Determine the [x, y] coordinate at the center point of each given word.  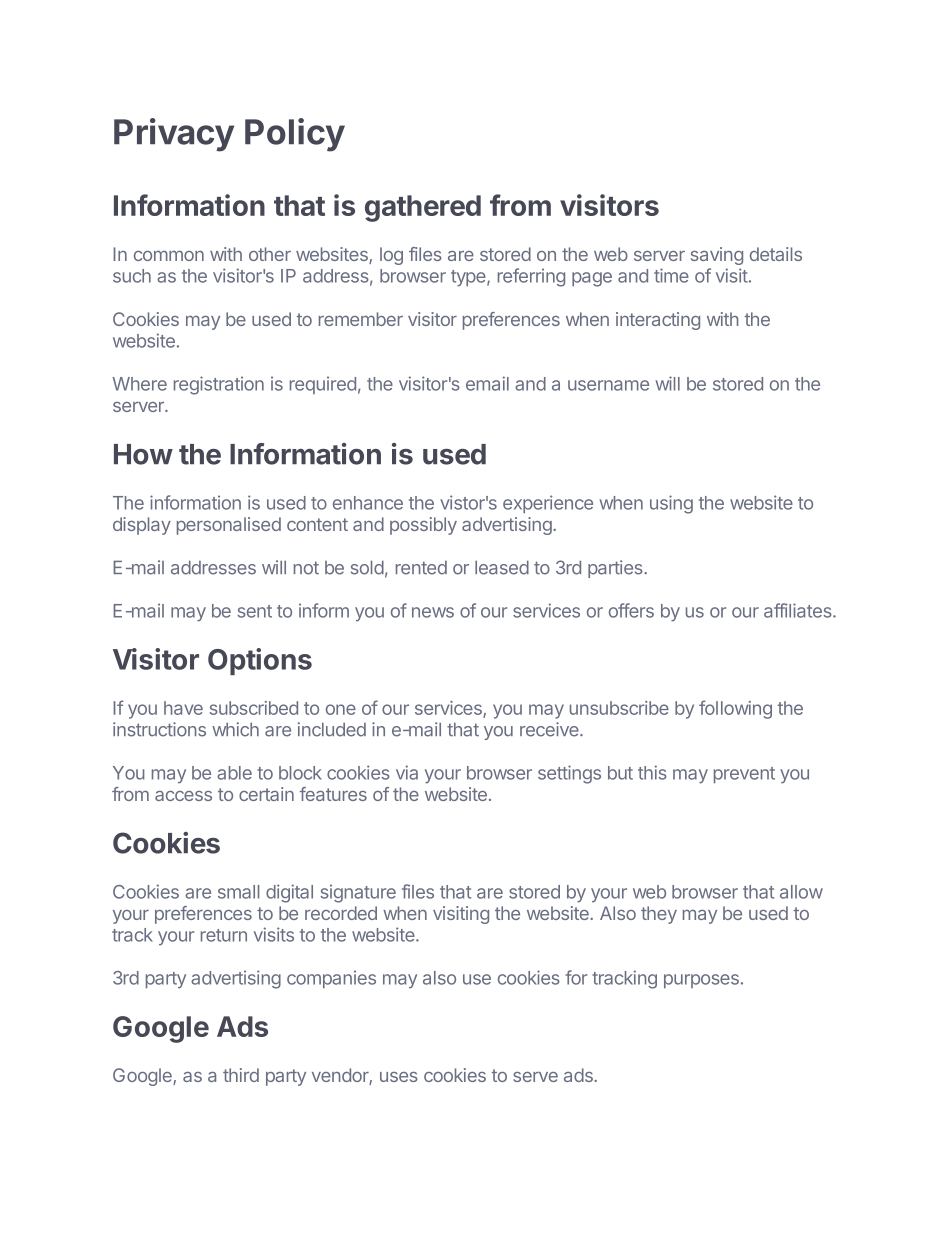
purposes [701, 981]
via [407, 772]
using [671, 504]
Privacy [174, 135]
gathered [423, 208]
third [241, 1075]
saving [717, 256]
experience [548, 504]
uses [399, 1077]
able [234, 773]
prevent [744, 775]
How [143, 454]
